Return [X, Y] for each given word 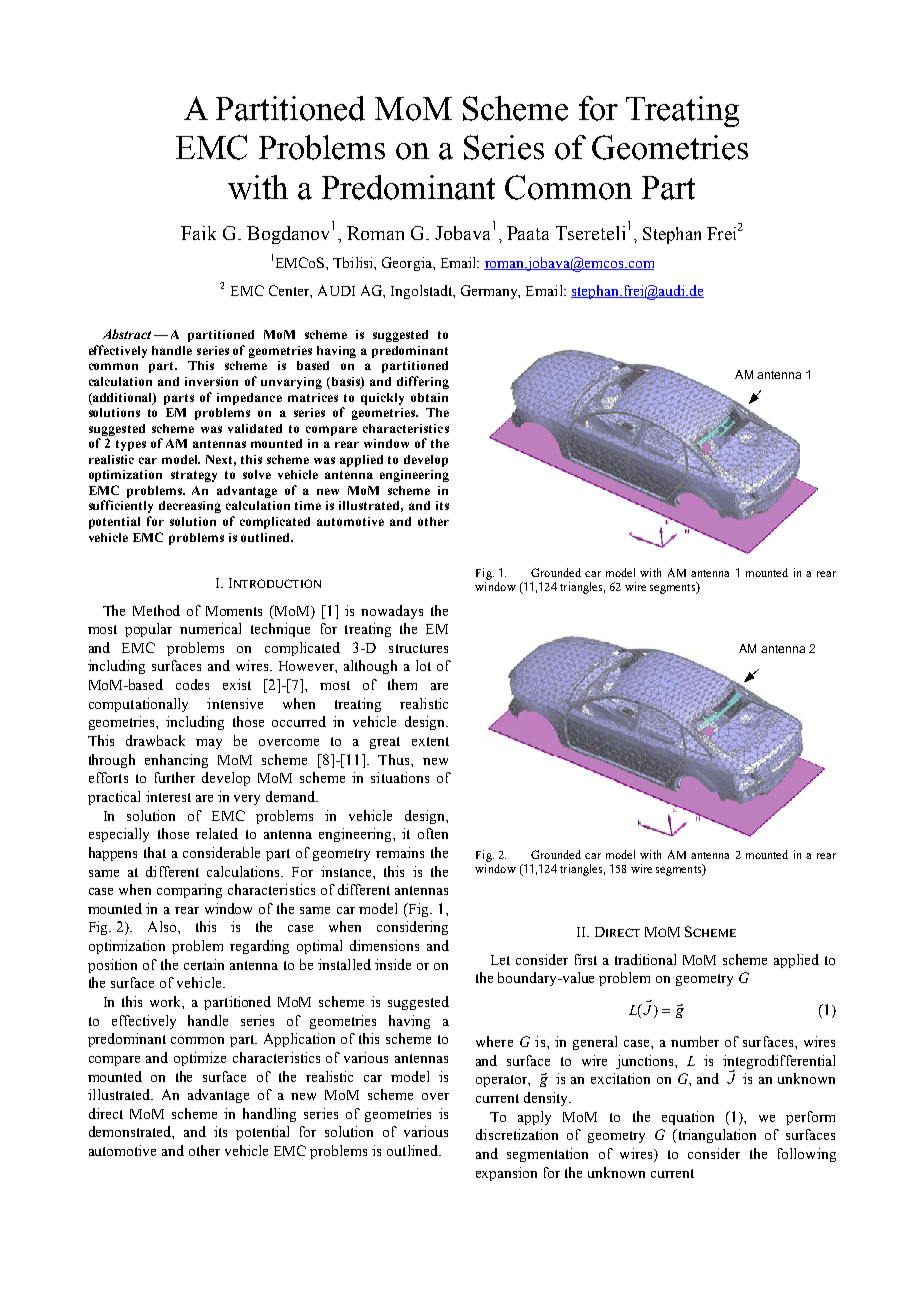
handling [269, 1115]
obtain [429, 397]
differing [423, 382]
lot [423, 665]
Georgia [408, 264]
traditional [645, 959]
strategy [194, 476]
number [695, 1041]
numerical [210, 628]
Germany [490, 292]
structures [418, 648]
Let [500, 960]
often [433, 833]
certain [204, 964]
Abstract [127, 334]
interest [168, 796]
